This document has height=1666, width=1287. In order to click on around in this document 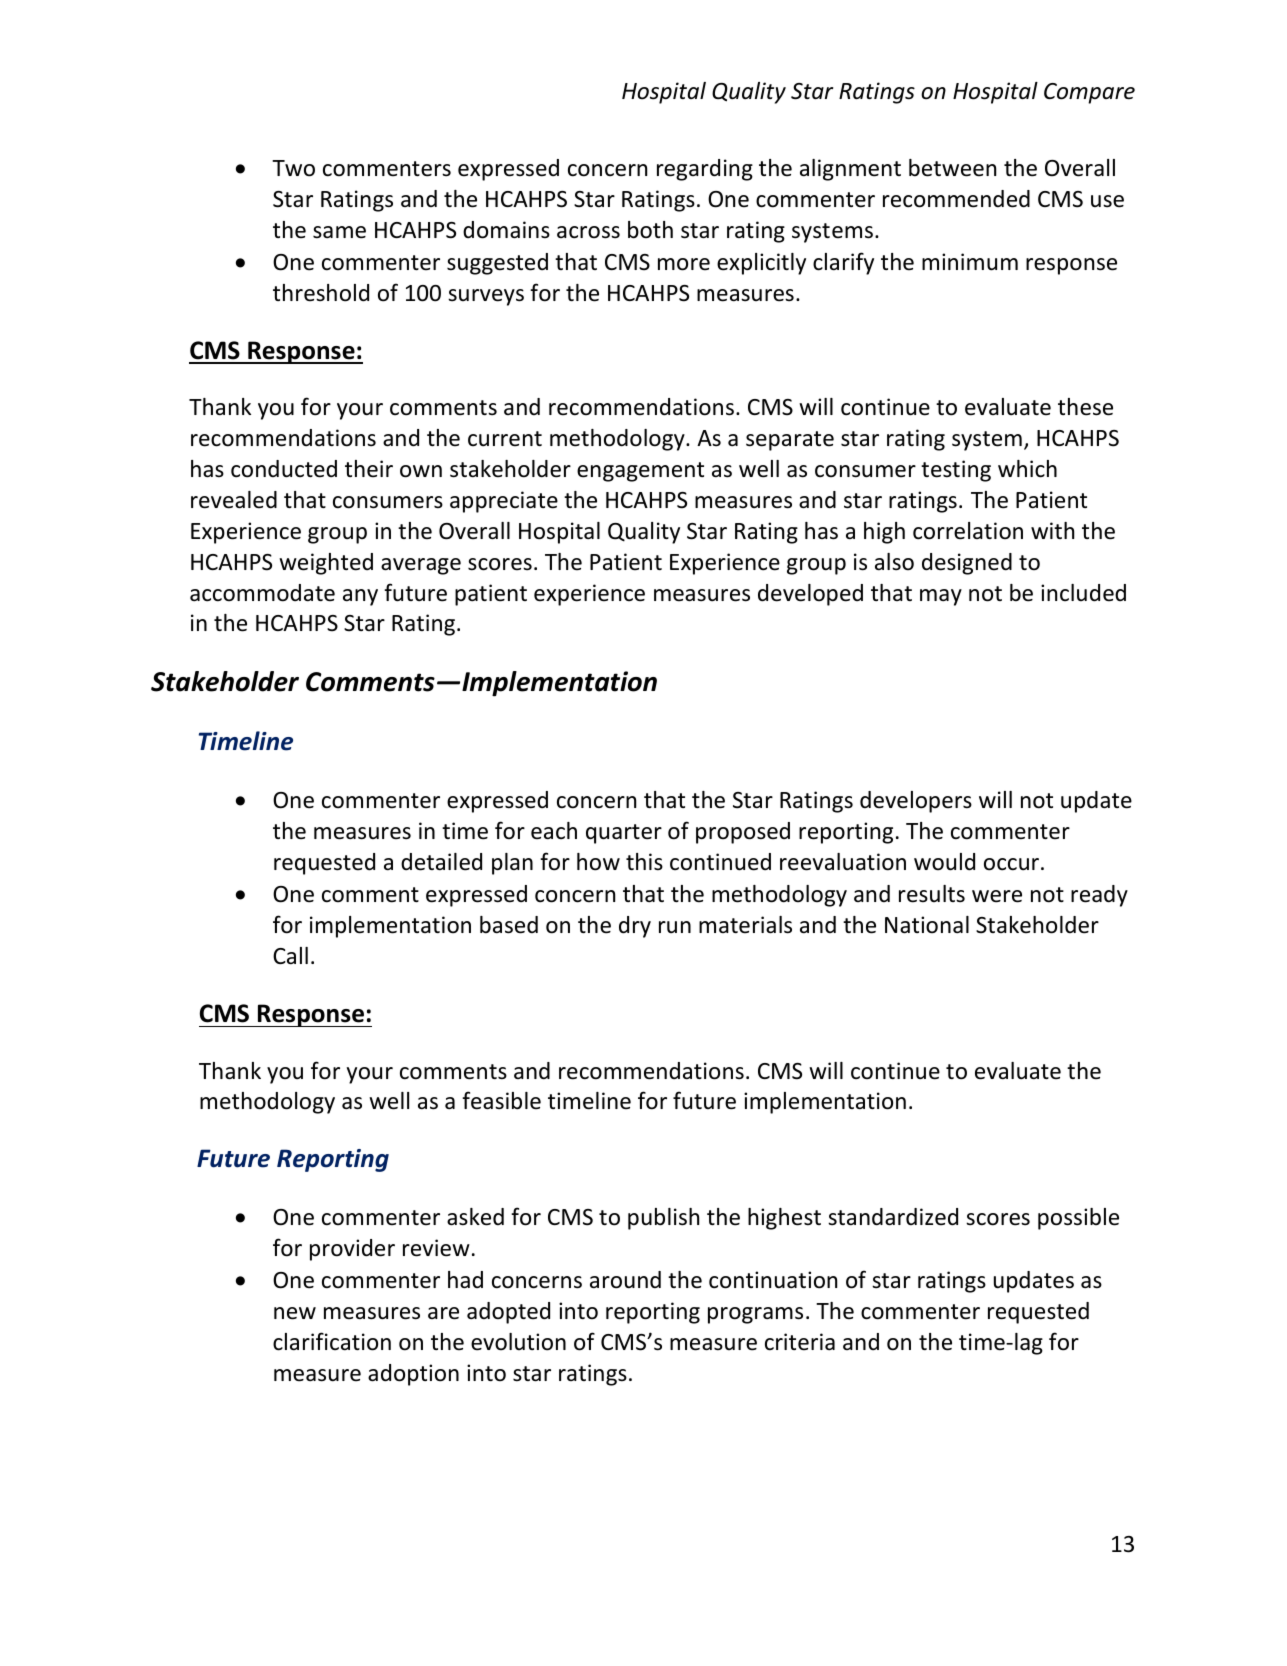, I will do `click(625, 1280)`.
